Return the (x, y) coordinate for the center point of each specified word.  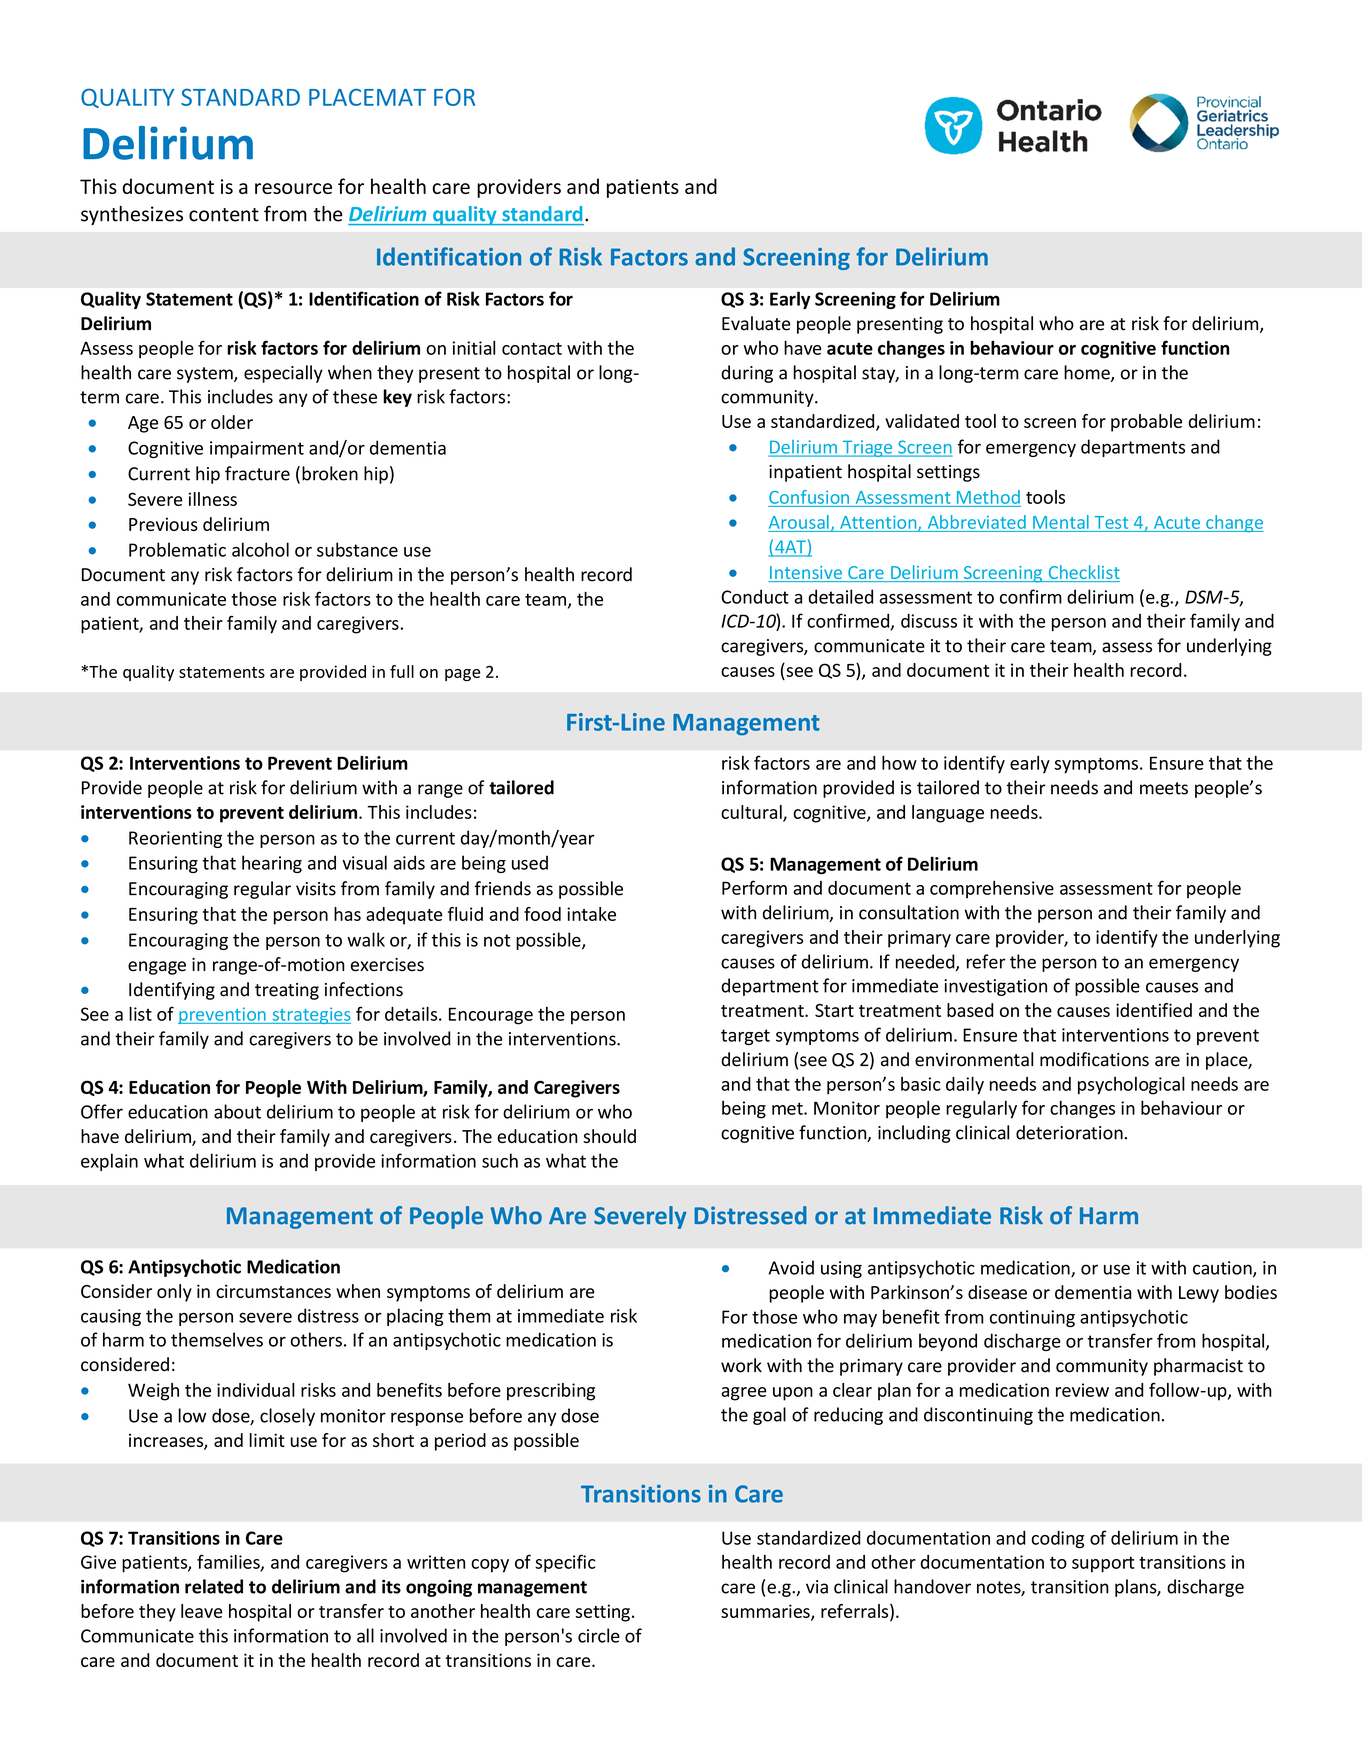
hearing (272, 864)
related (214, 1586)
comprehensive (992, 890)
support (1103, 1564)
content (224, 215)
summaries (766, 1612)
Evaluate (756, 323)
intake (591, 914)
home (1088, 373)
